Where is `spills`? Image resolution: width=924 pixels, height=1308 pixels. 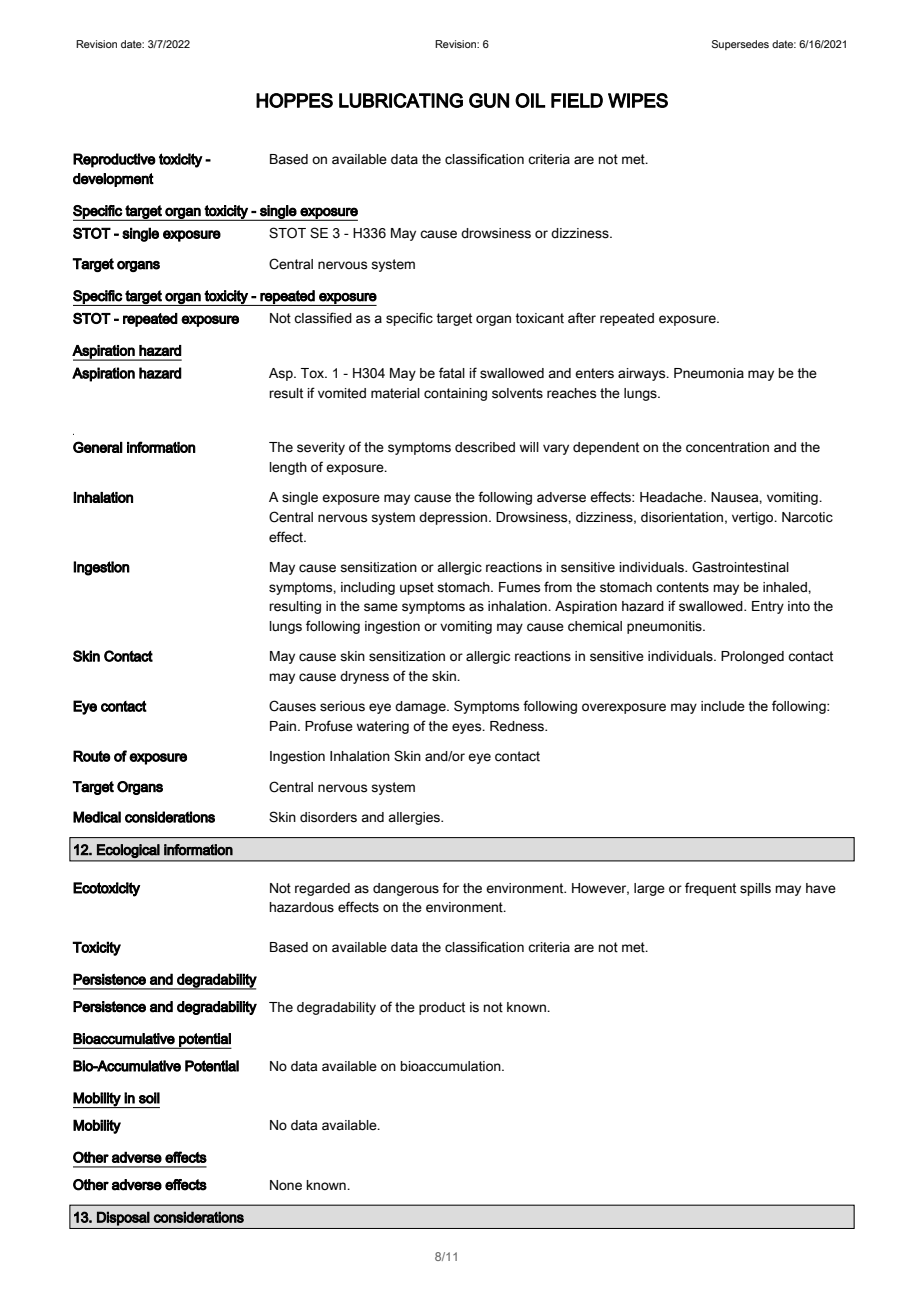
spills is located at coordinates (755, 889).
